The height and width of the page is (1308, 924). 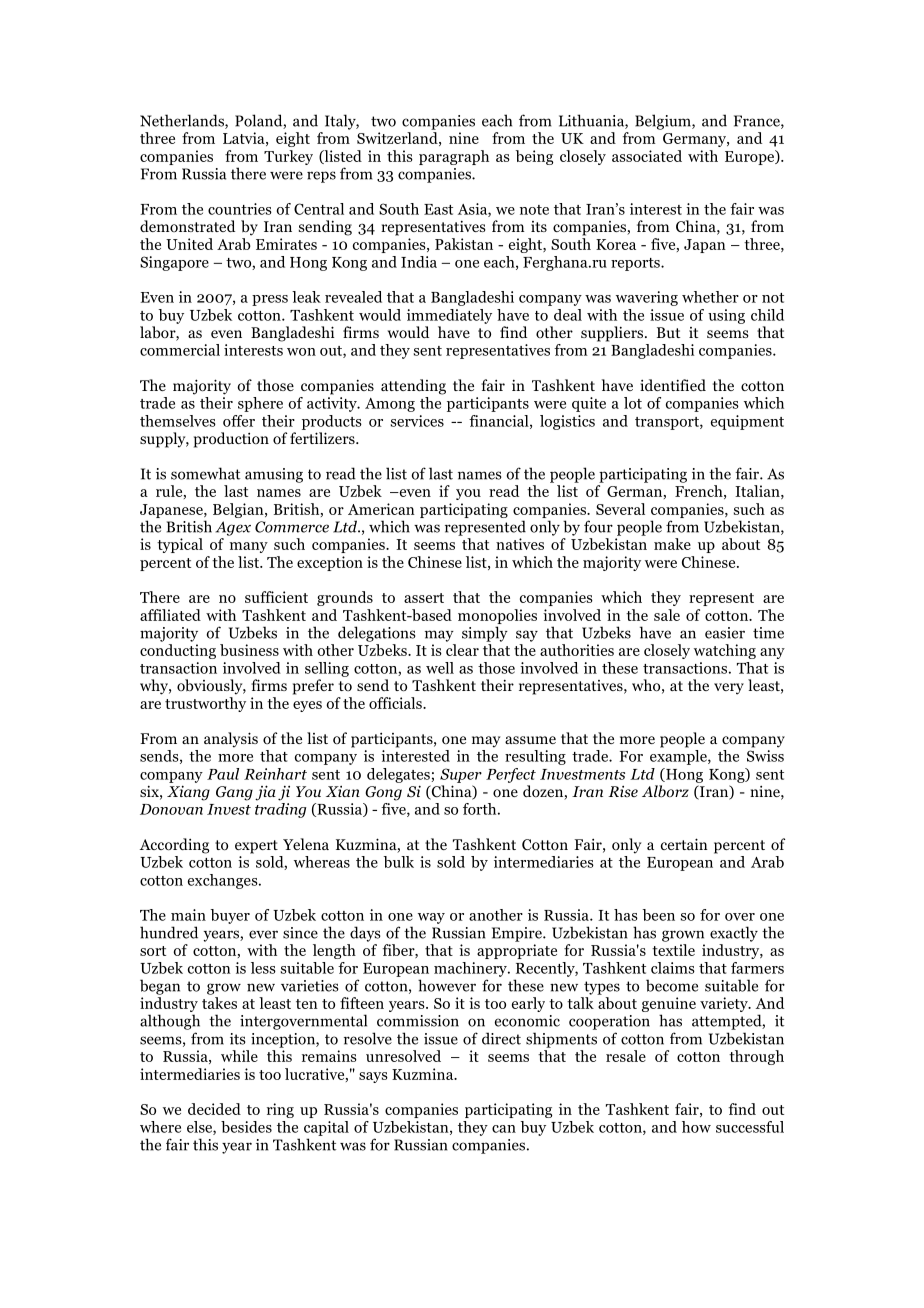 I want to click on equipment, so click(x=747, y=422).
